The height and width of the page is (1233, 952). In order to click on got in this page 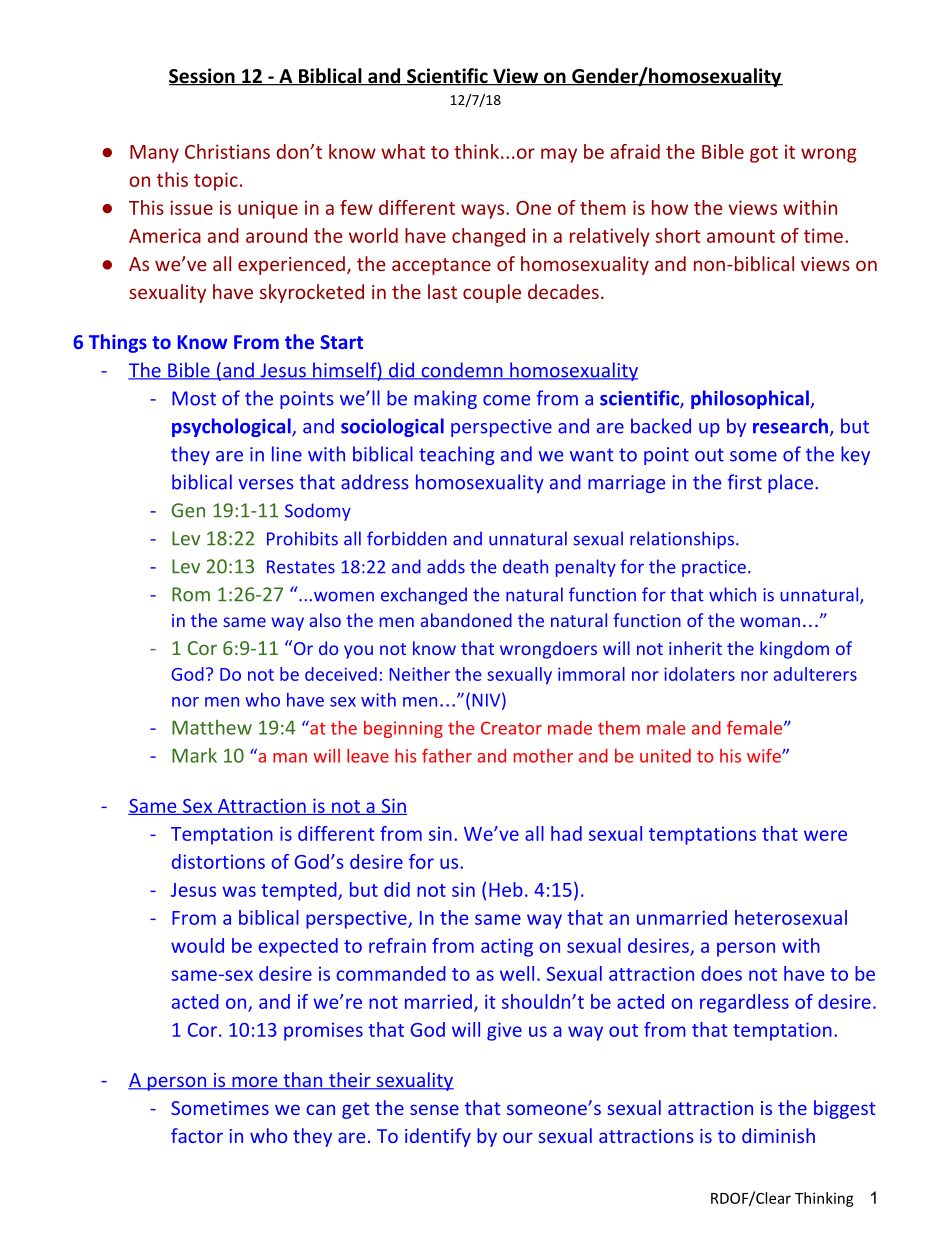, I will do `click(764, 154)`.
